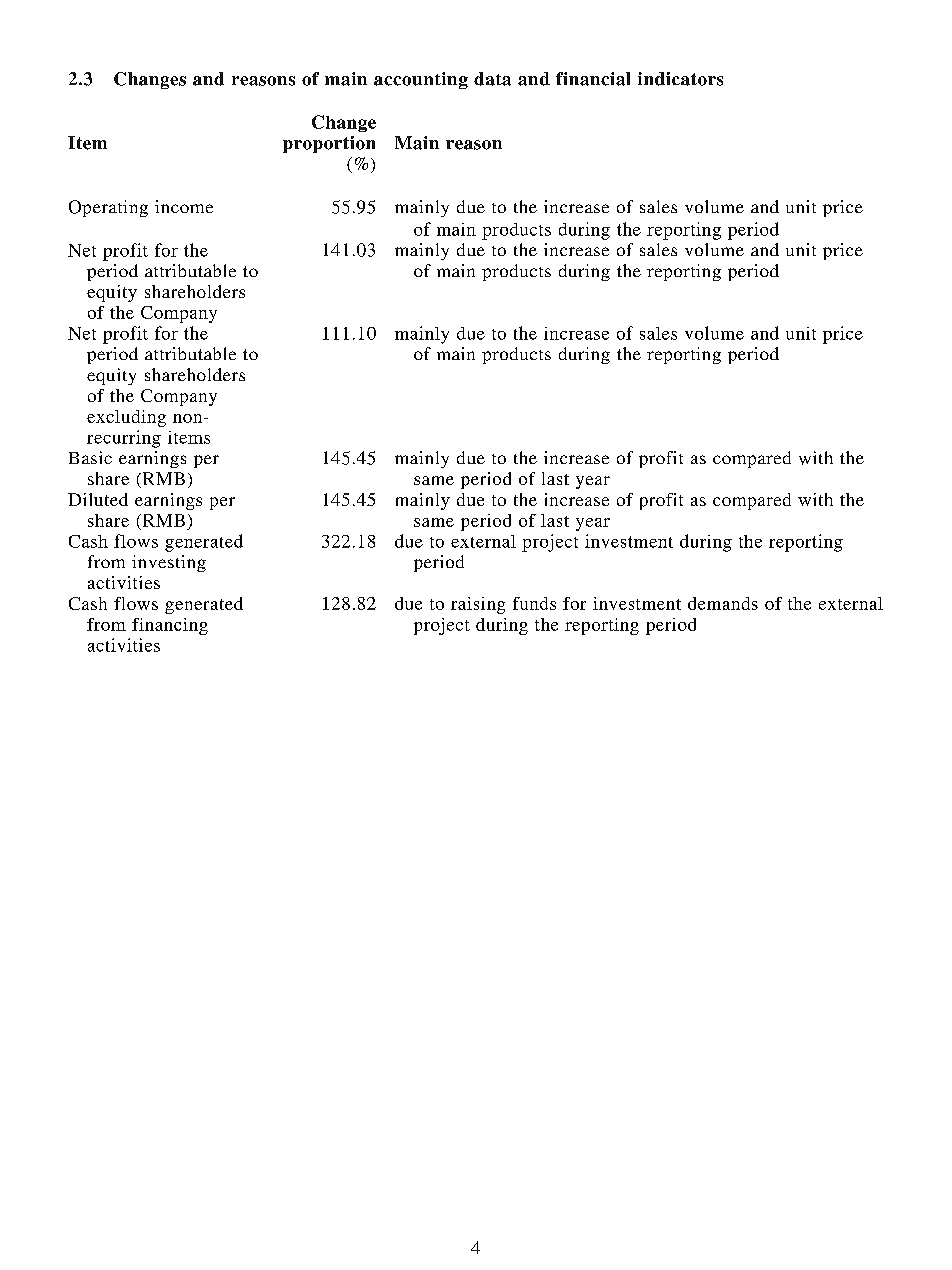  Describe the element at coordinates (170, 626) in the screenshot. I see `financing` at that location.
